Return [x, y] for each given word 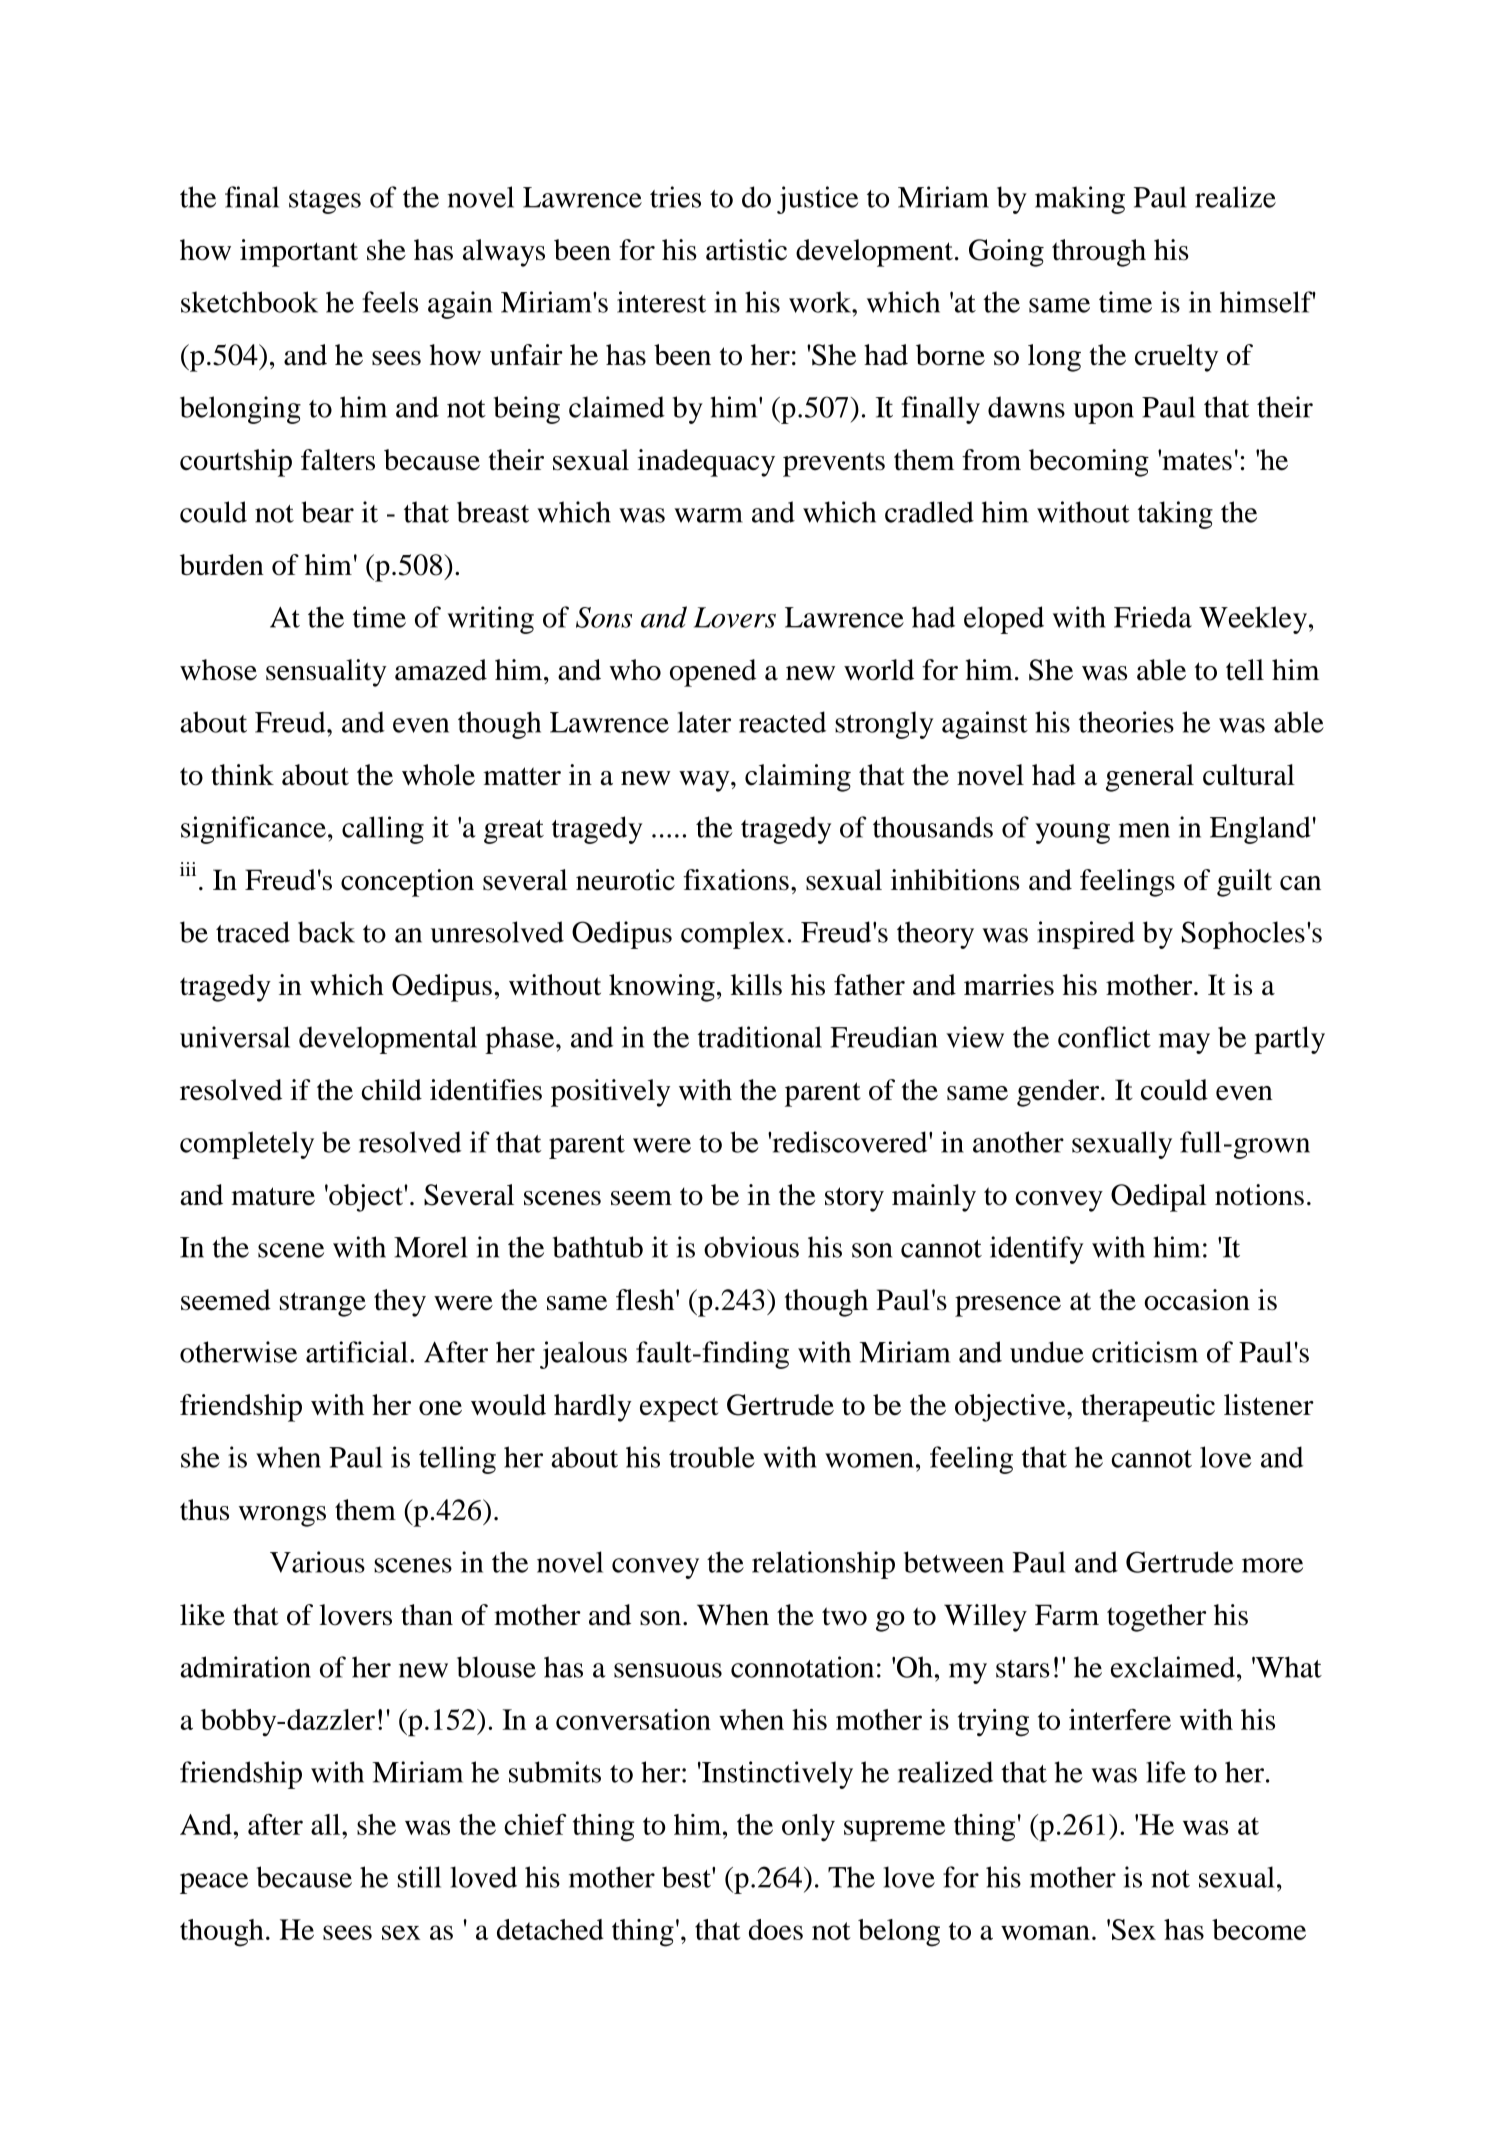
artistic [746, 250]
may [1184, 1043]
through [1099, 253]
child [392, 1090]
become [1259, 1929]
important [299, 253]
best [687, 1877]
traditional [760, 1037]
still [419, 1877]
